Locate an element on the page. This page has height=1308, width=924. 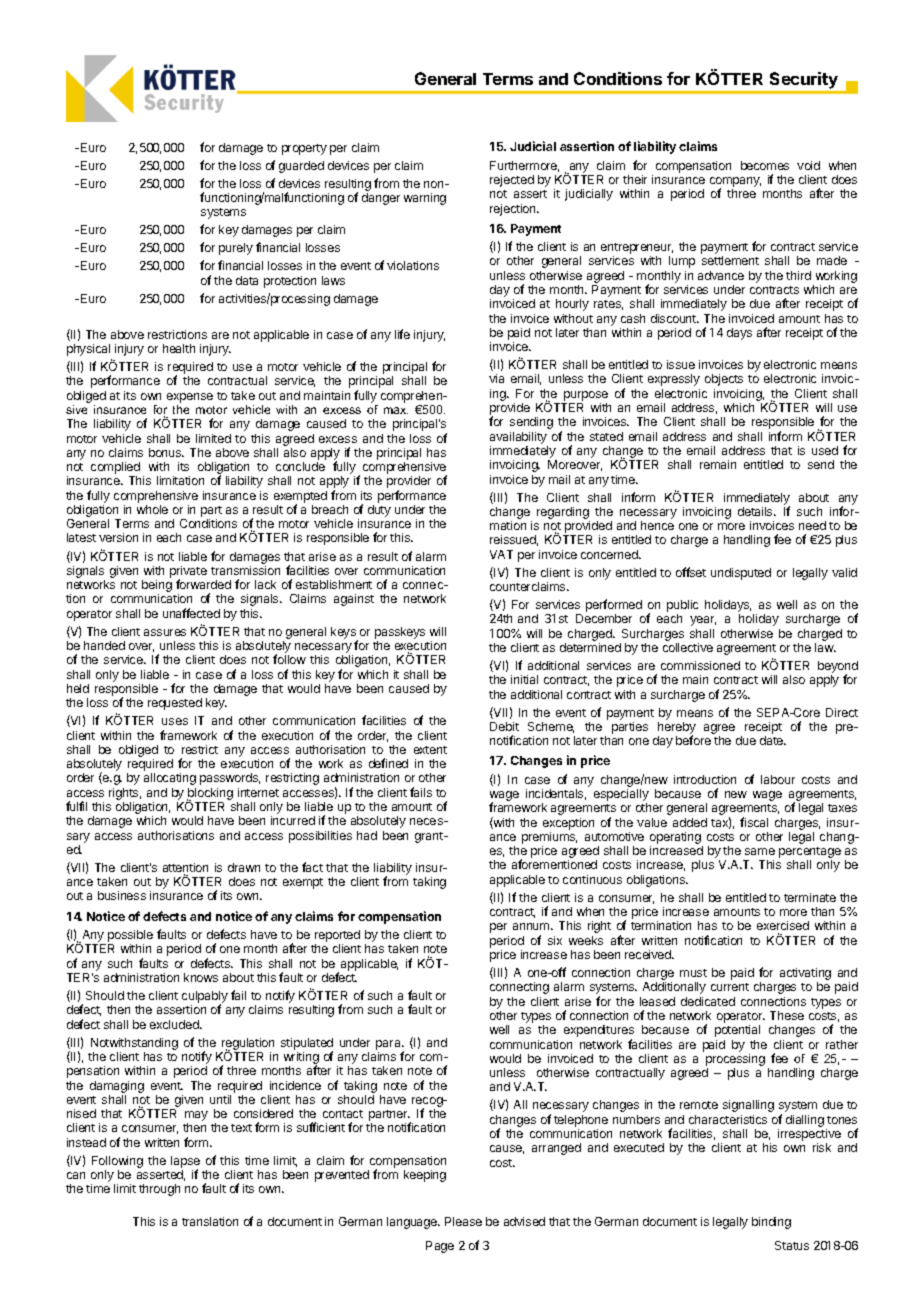
rejected is located at coordinates (512, 181).
